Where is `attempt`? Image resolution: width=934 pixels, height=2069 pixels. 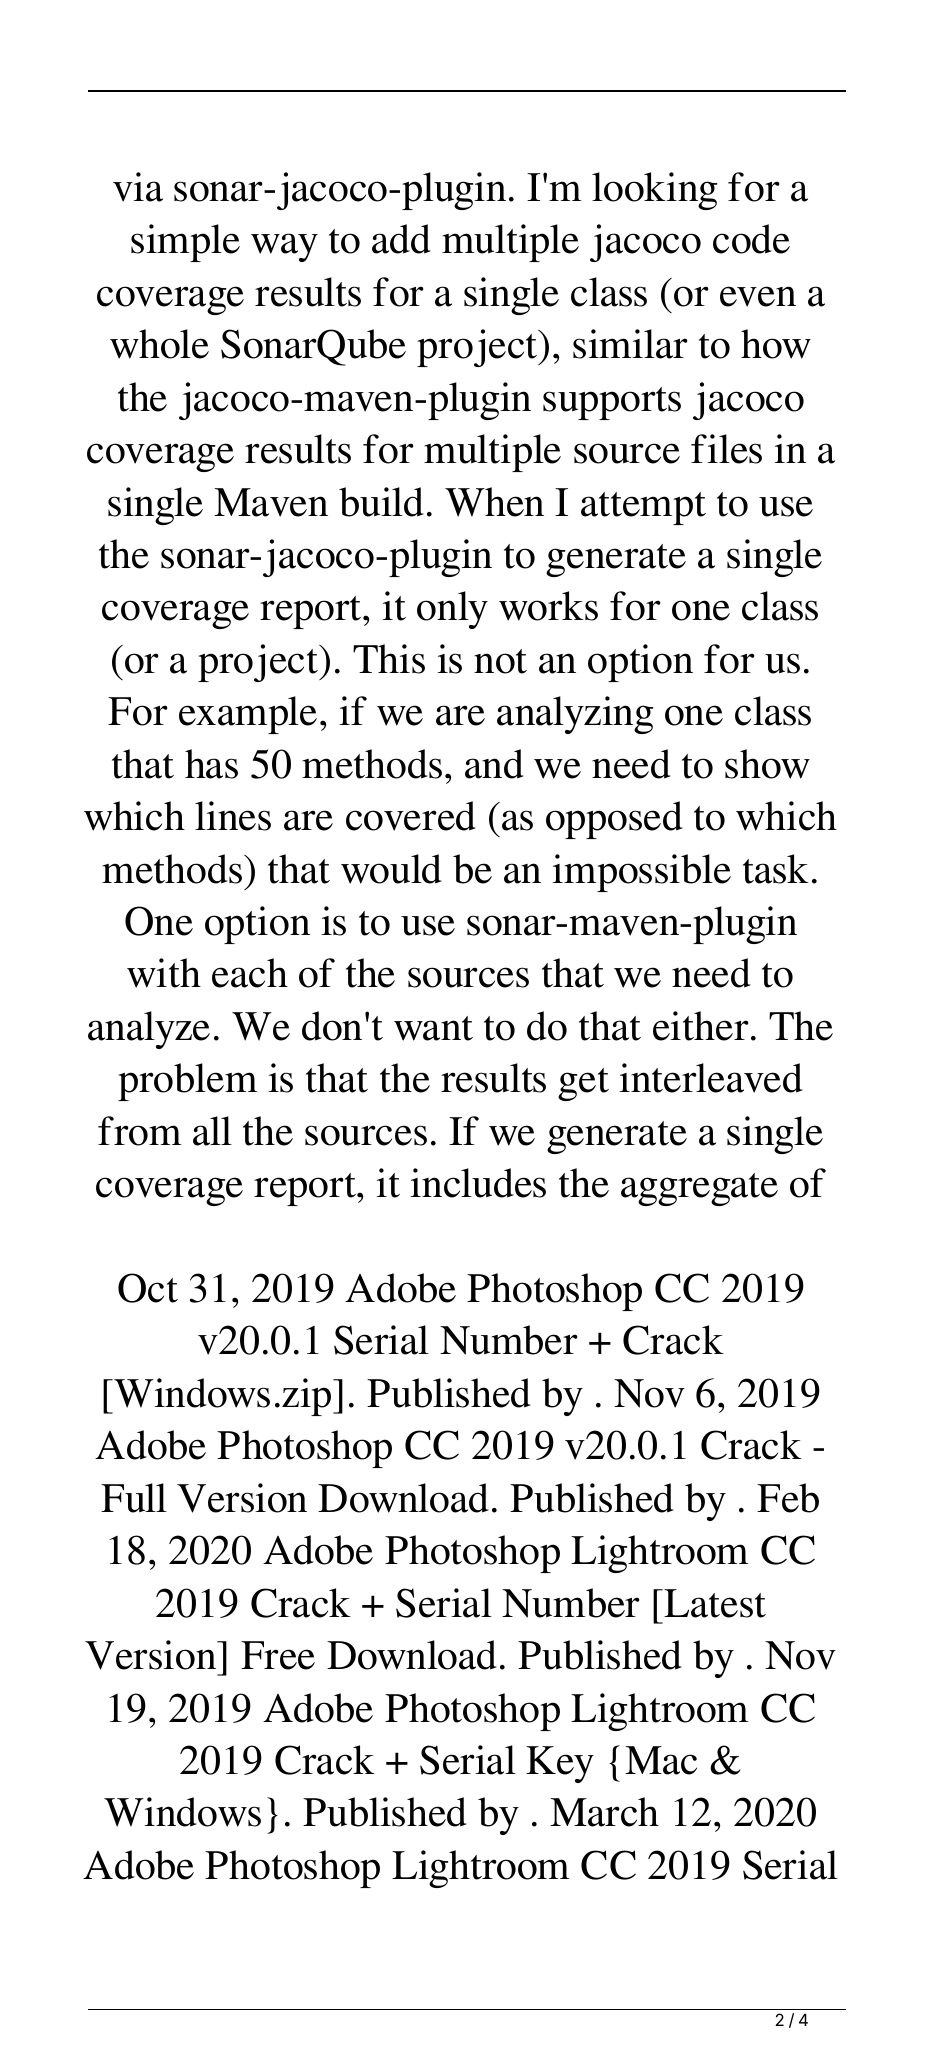 attempt is located at coordinates (643, 508).
